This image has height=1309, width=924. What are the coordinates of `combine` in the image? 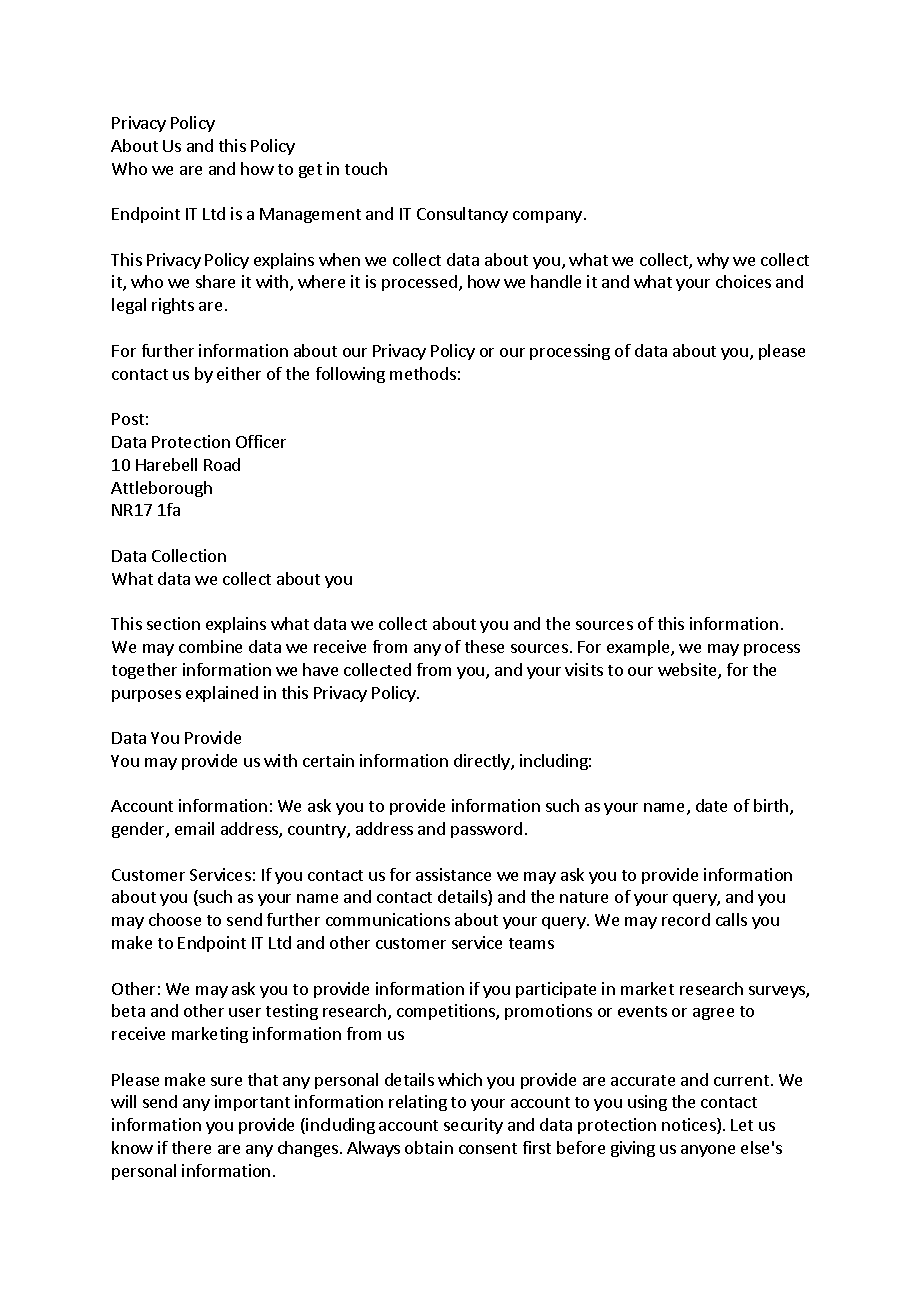 It's located at (210, 646).
